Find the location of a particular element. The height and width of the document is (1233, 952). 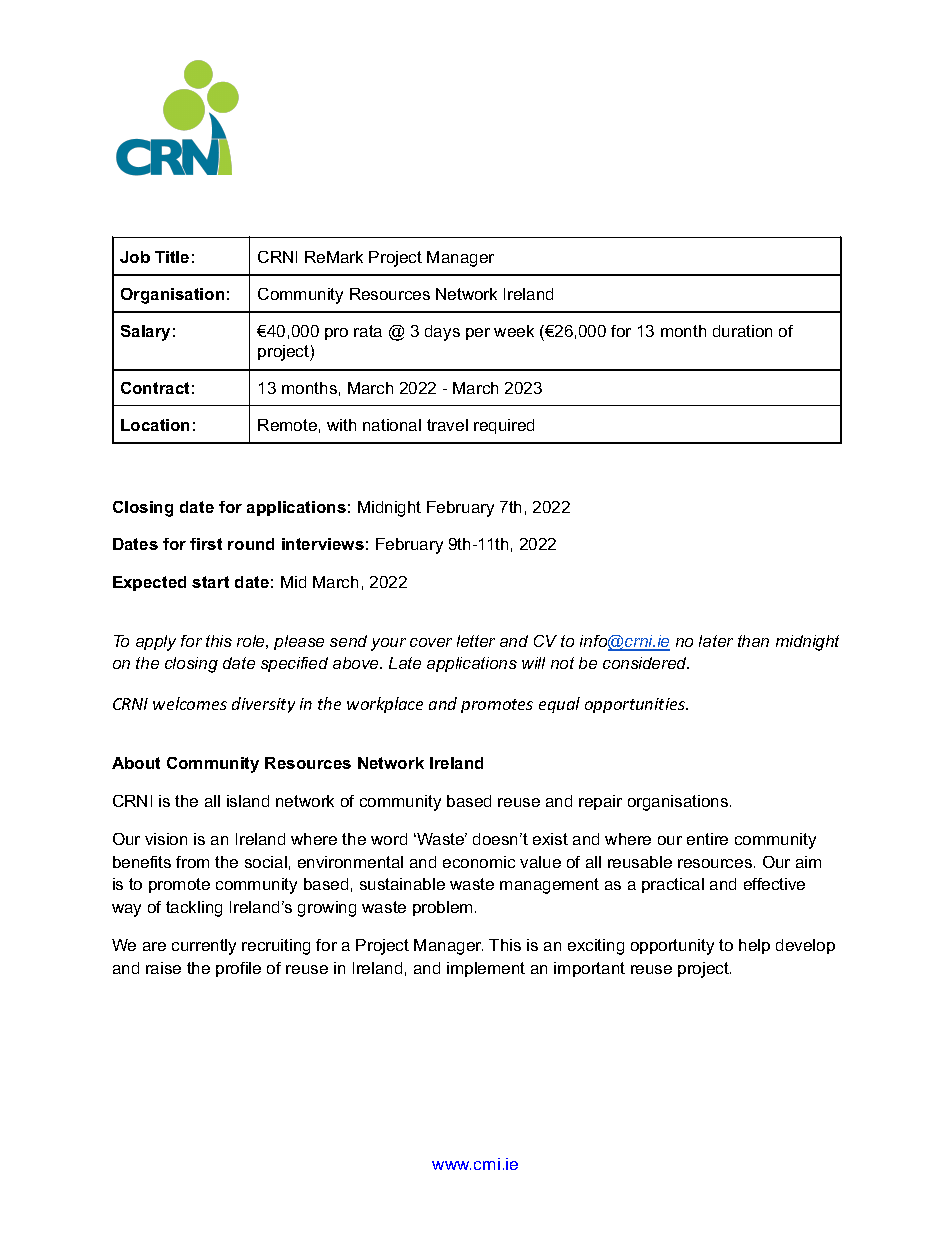

help is located at coordinates (754, 946).
